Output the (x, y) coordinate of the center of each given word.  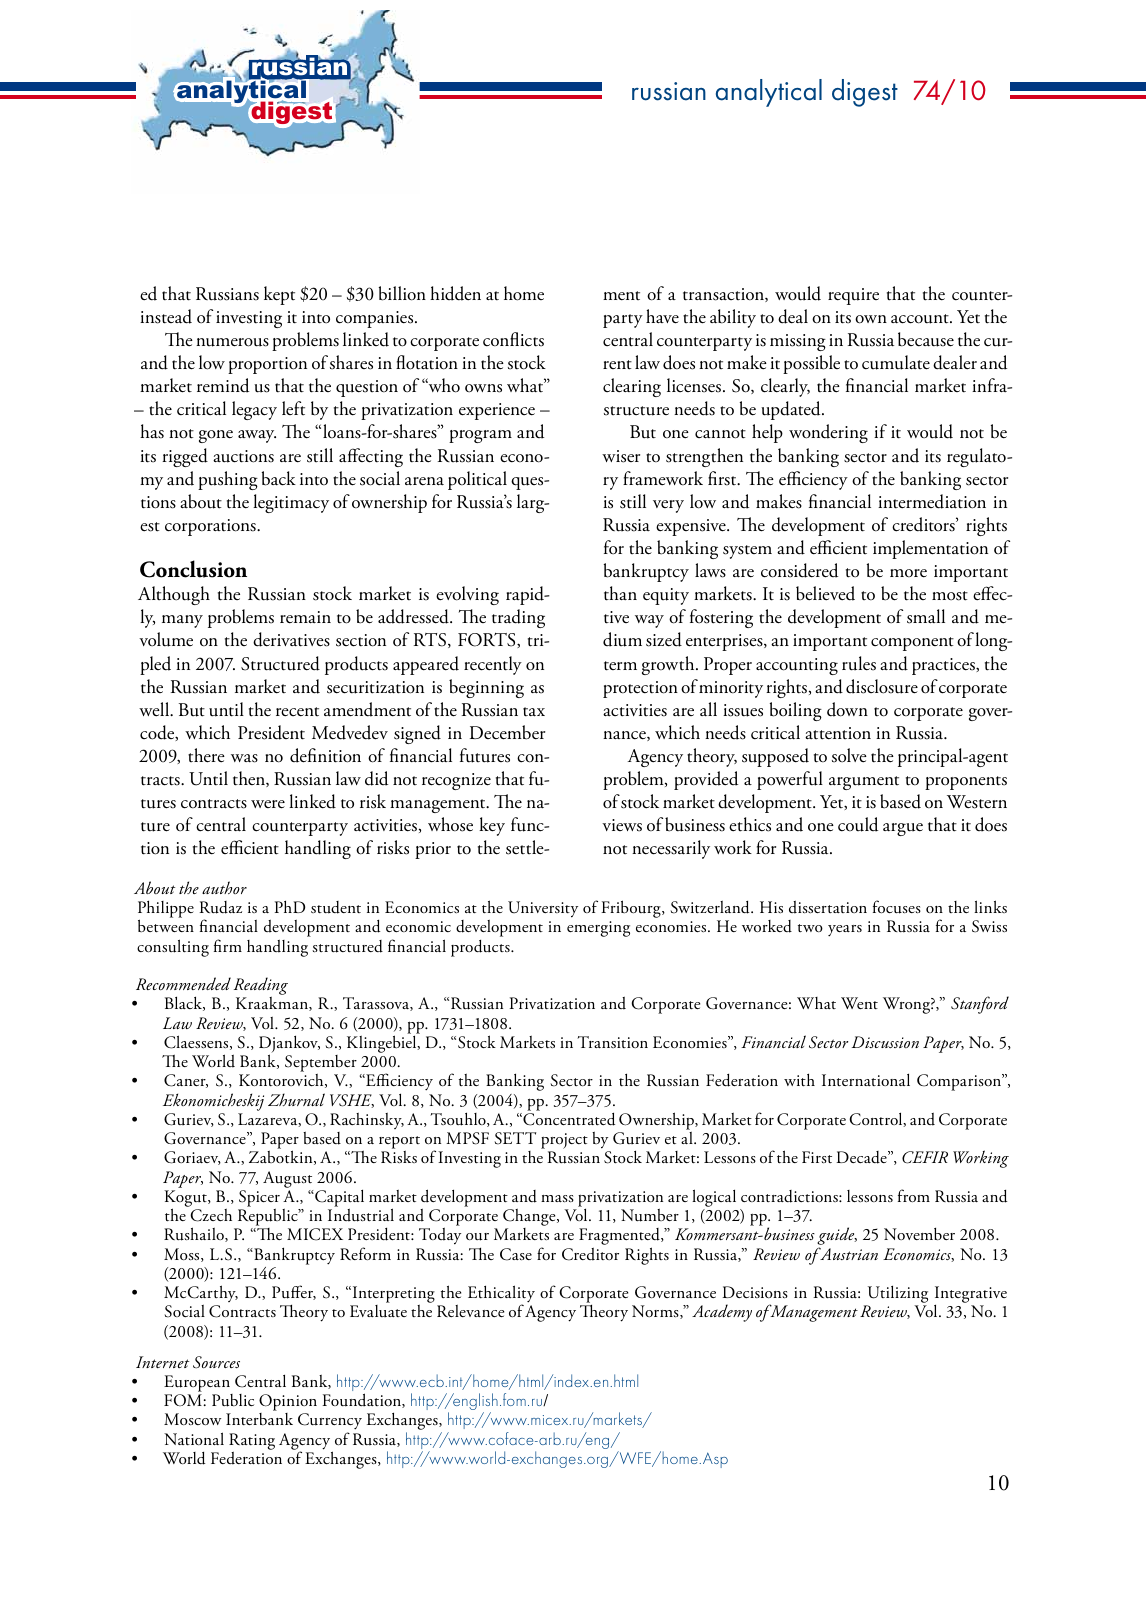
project (564, 1142)
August (287, 1179)
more (908, 573)
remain (305, 617)
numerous (232, 342)
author (224, 887)
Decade (863, 1157)
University (543, 909)
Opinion (288, 1402)
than (620, 593)
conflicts (513, 339)
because (926, 339)
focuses (897, 907)
